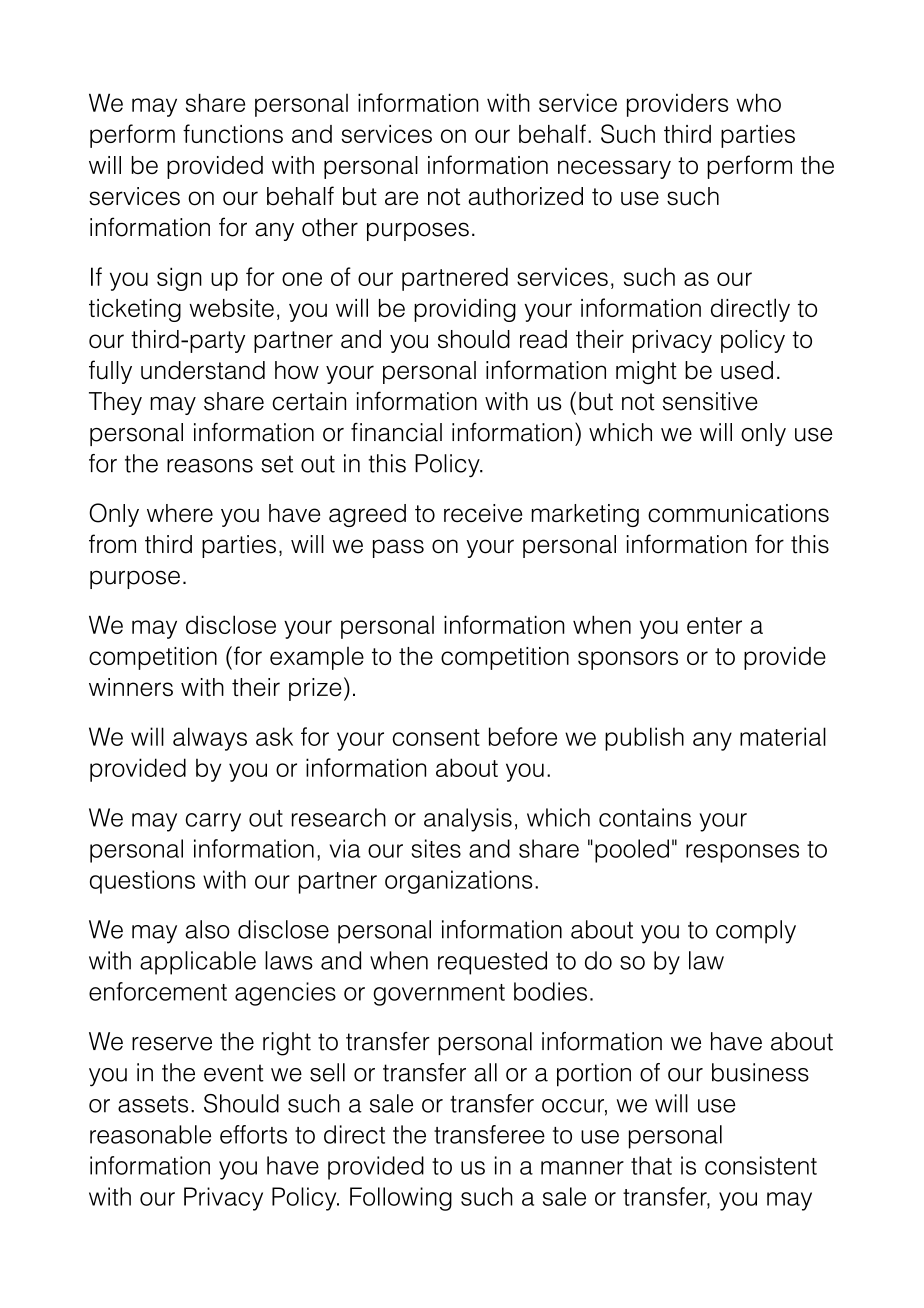  What do you see at coordinates (233, 133) in the document?
I see `functions` at bounding box center [233, 133].
